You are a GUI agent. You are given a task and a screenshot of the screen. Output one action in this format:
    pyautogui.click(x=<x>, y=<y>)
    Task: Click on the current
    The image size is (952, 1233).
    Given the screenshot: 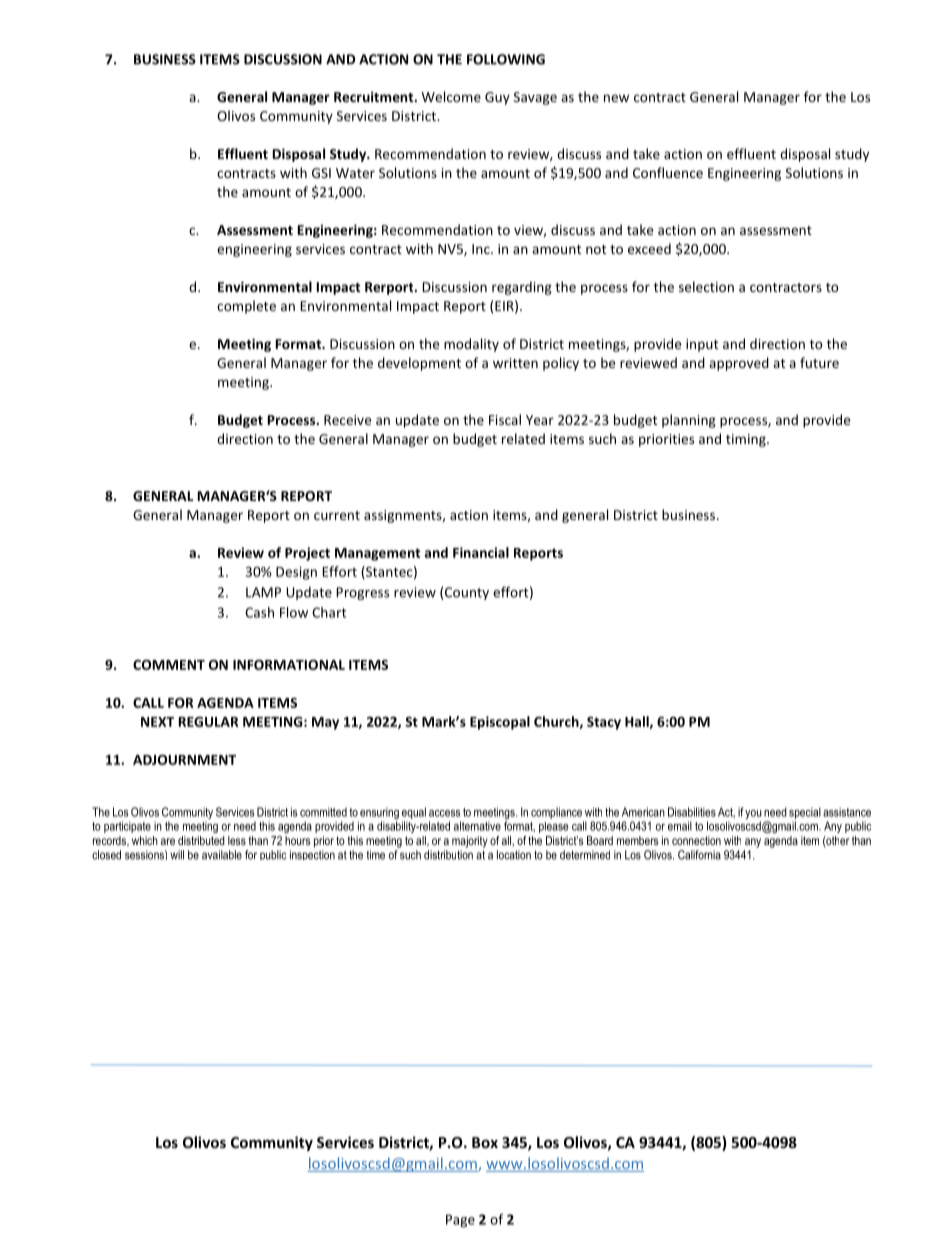 What is the action you would take?
    pyautogui.click(x=337, y=515)
